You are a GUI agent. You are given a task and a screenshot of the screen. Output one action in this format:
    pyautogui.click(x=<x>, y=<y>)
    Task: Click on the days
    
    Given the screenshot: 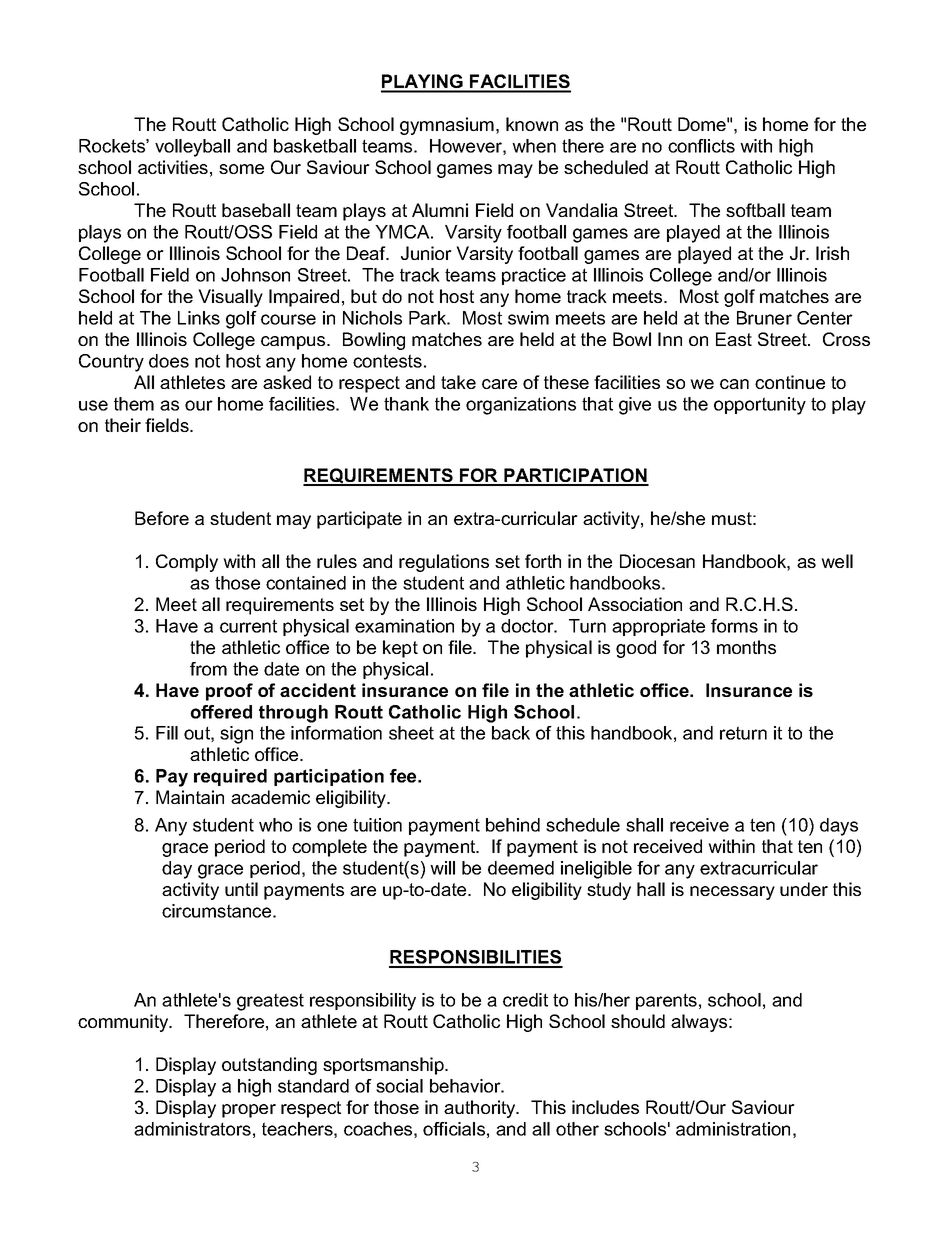 What is the action you would take?
    pyautogui.click(x=839, y=827)
